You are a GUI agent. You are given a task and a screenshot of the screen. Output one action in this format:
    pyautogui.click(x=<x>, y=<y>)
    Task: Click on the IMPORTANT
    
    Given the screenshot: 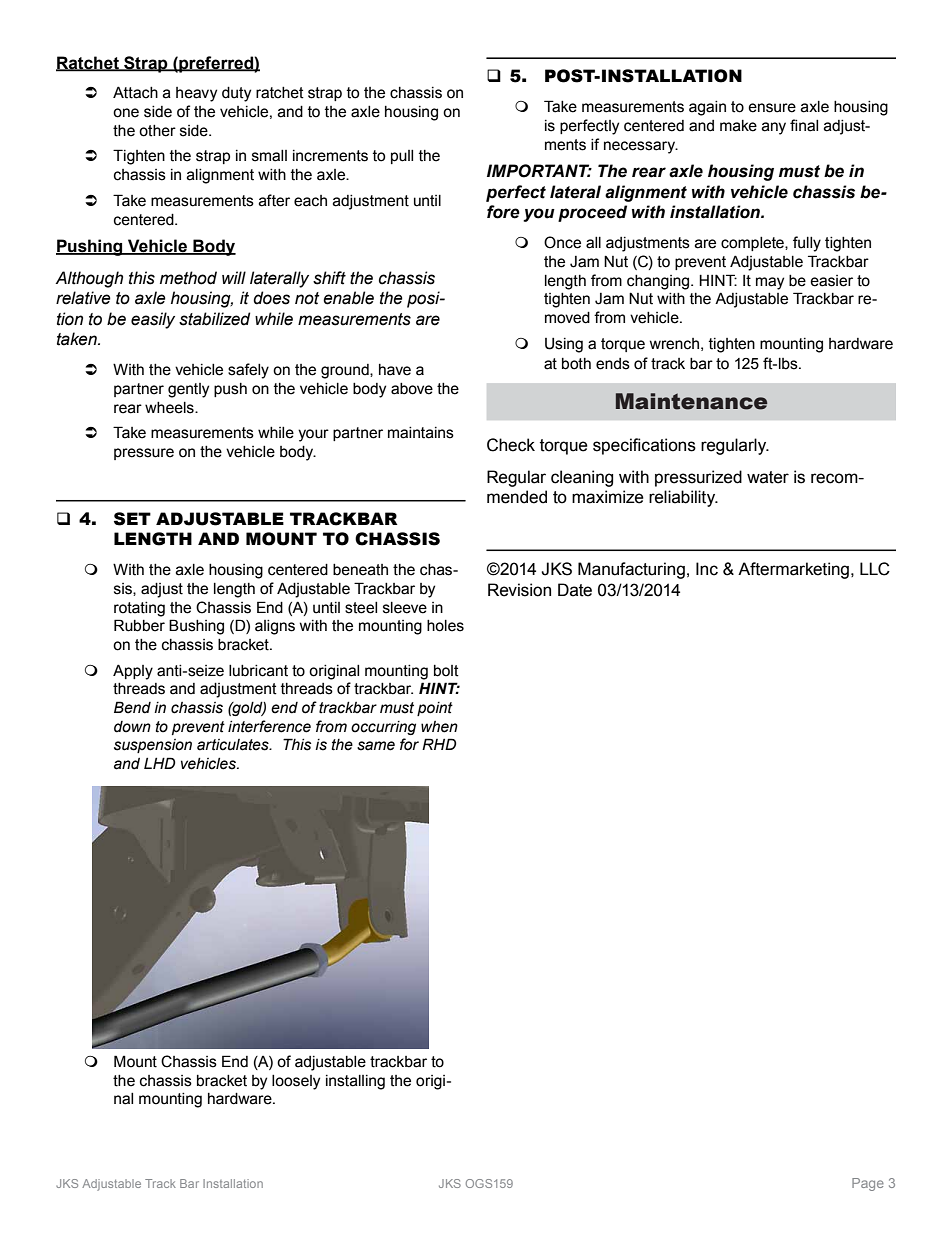 What is the action you would take?
    pyautogui.click(x=539, y=171)
